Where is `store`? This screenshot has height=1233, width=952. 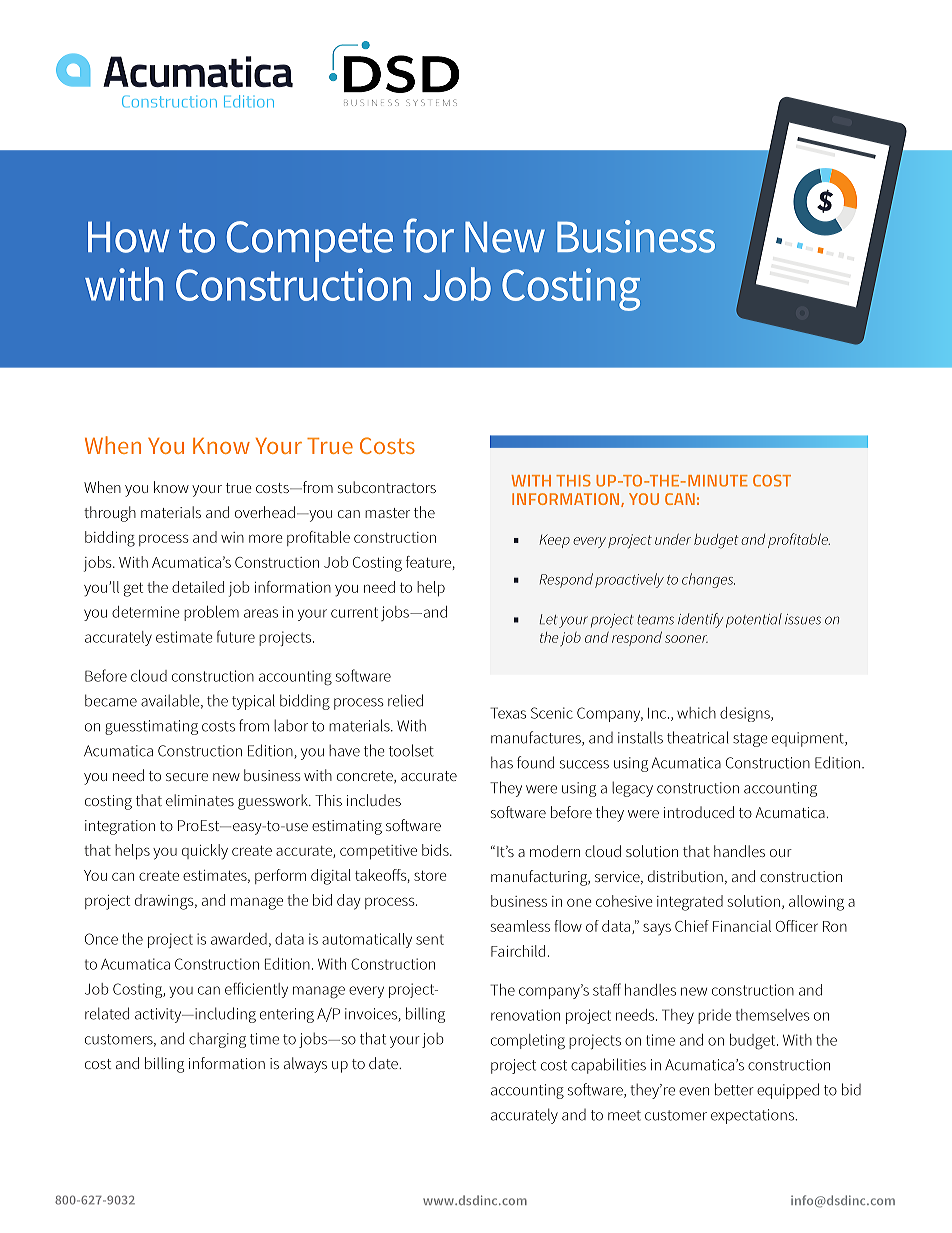 store is located at coordinates (430, 875).
